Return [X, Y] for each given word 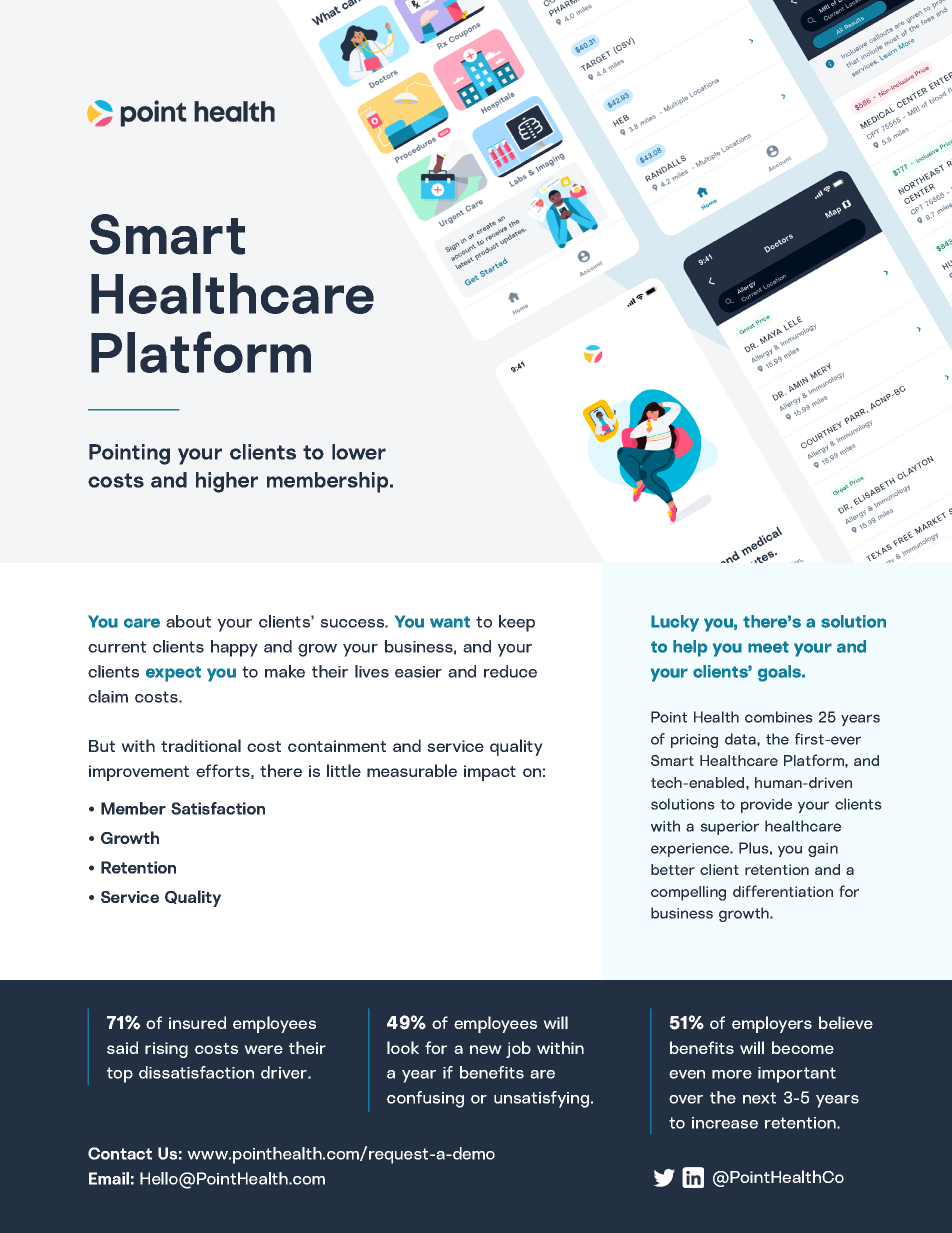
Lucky [675, 623]
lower [359, 452]
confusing [425, 1099]
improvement [139, 773]
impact [490, 773]
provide [766, 805]
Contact [120, 1153]
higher [227, 482]
